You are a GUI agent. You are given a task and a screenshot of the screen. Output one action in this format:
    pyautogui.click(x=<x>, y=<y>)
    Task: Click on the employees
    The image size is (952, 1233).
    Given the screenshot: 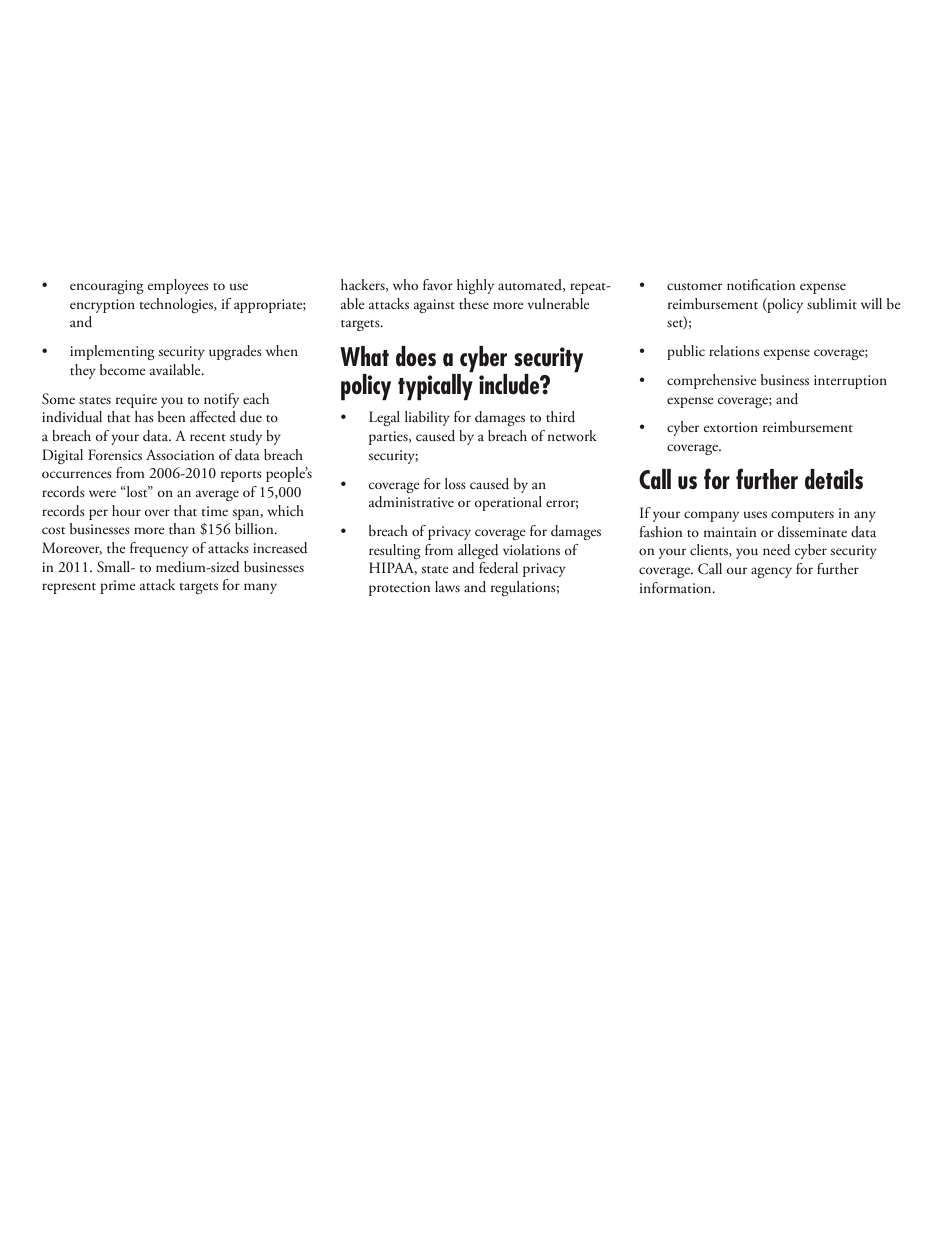 What is the action you would take?
    pyautogui.click(x=178, y=286)
